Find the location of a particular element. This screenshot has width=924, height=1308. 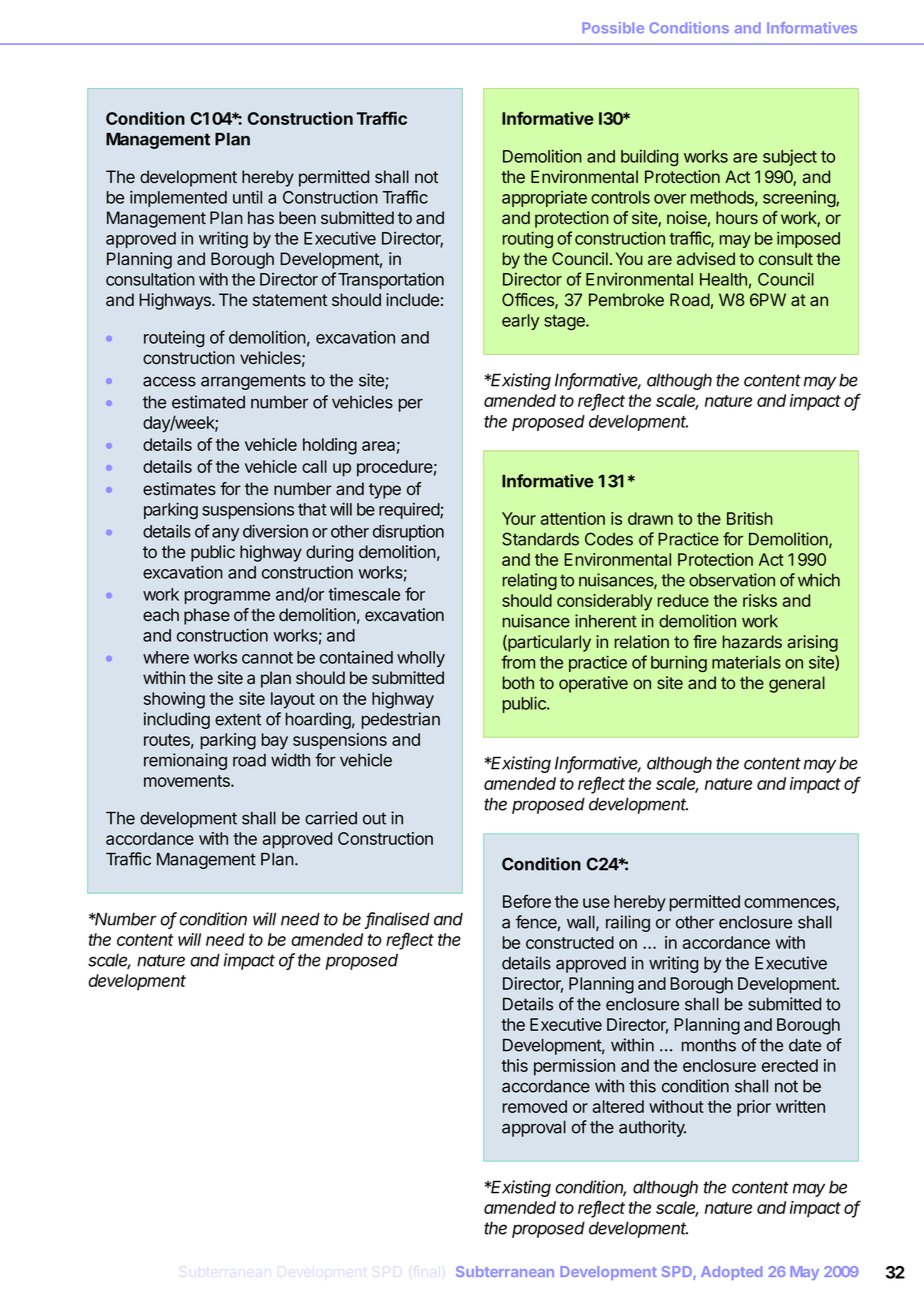

until is located at coordinates (247, 197).
